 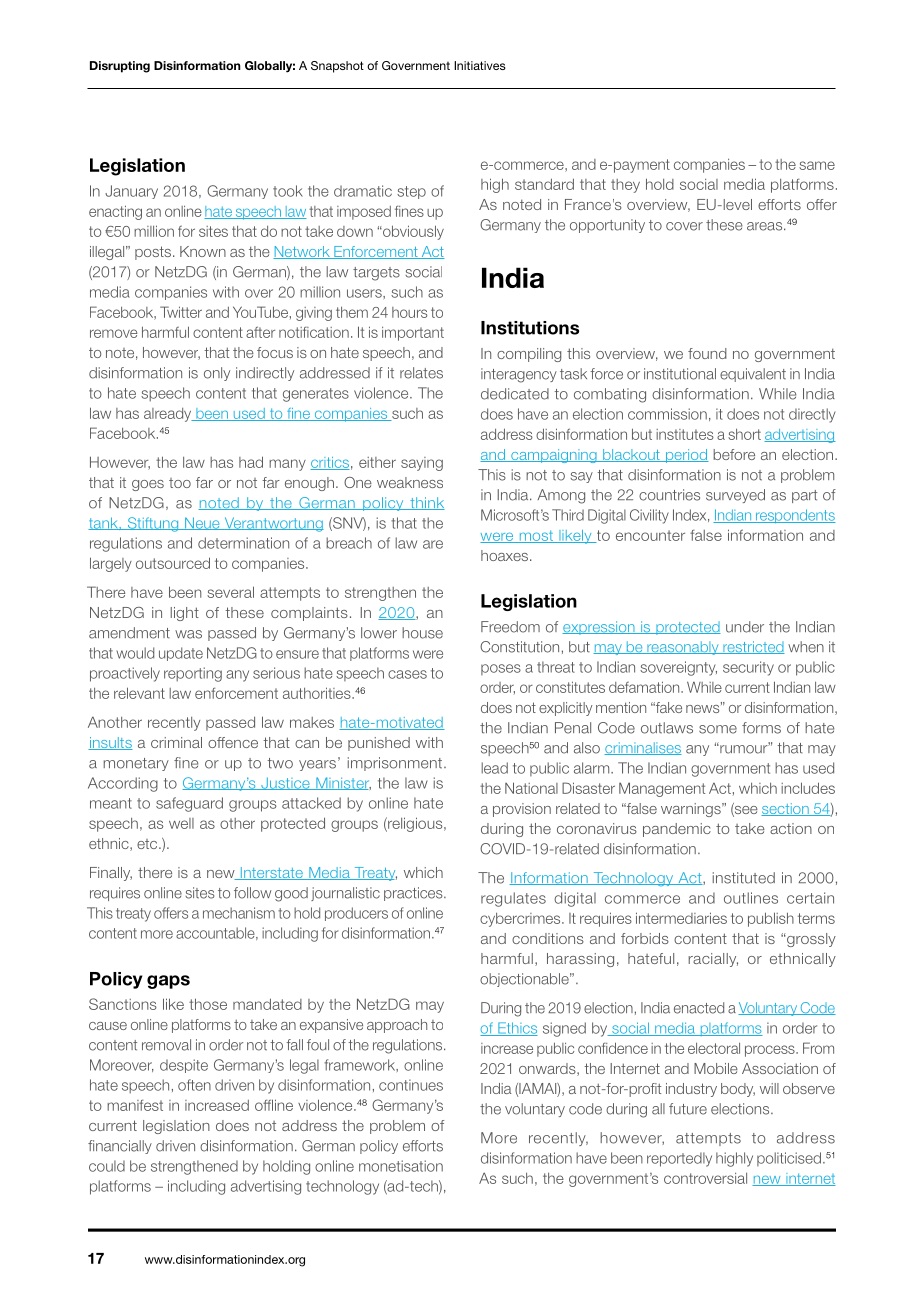 I want to click on Initiatives, so click(x=480, y=65).
